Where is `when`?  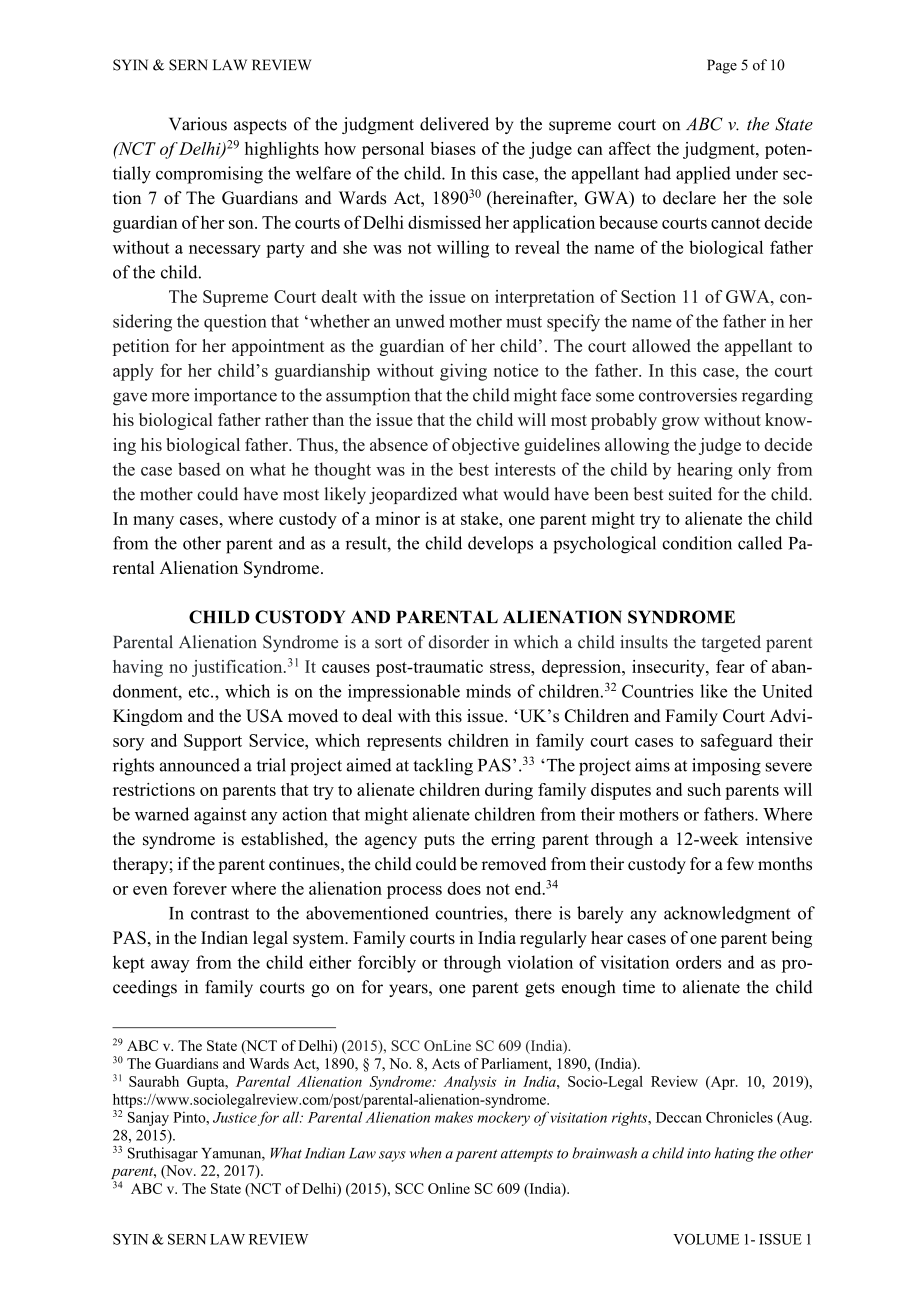
when is located at coordinates (425, 1153).
